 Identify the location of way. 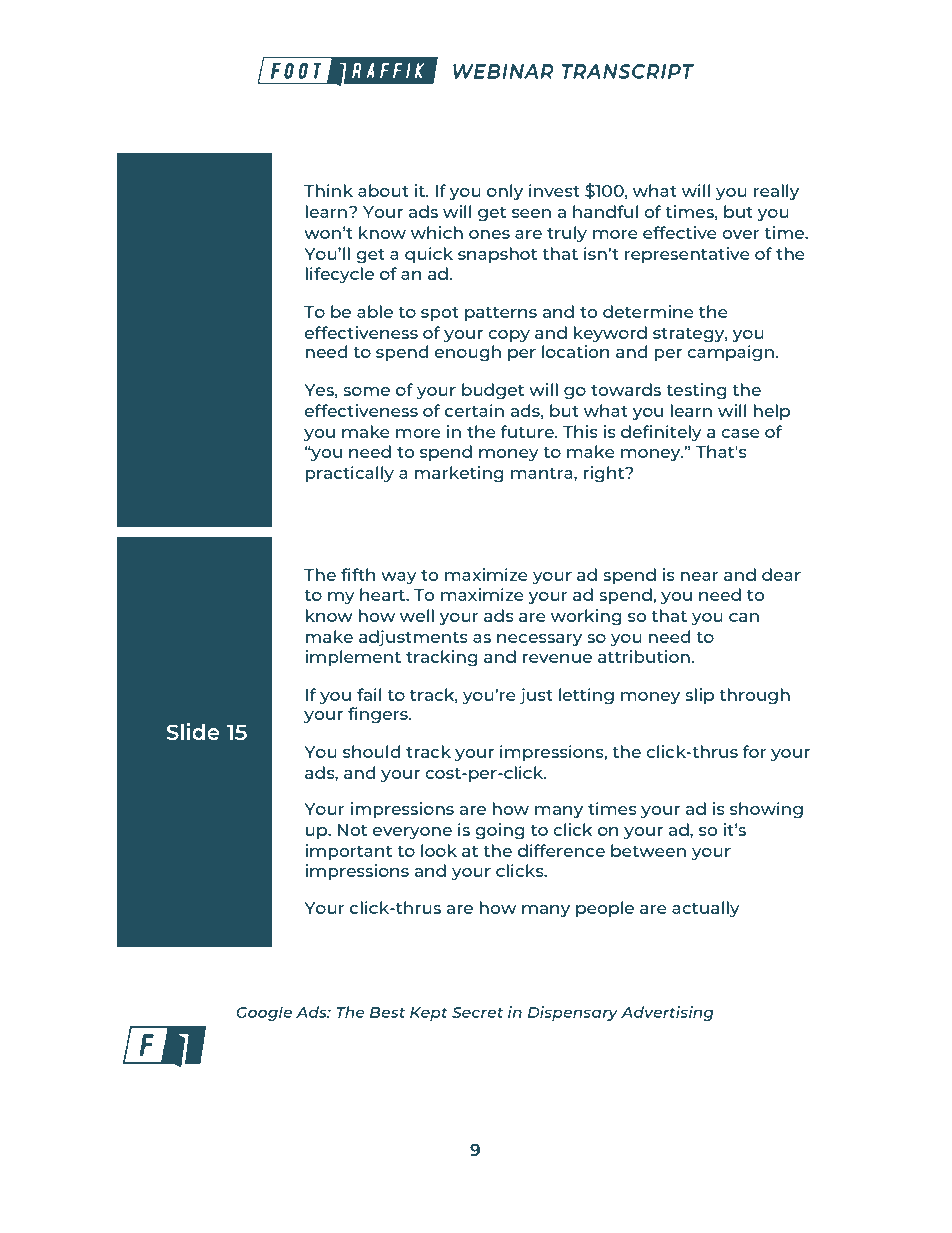
(399, 578).
